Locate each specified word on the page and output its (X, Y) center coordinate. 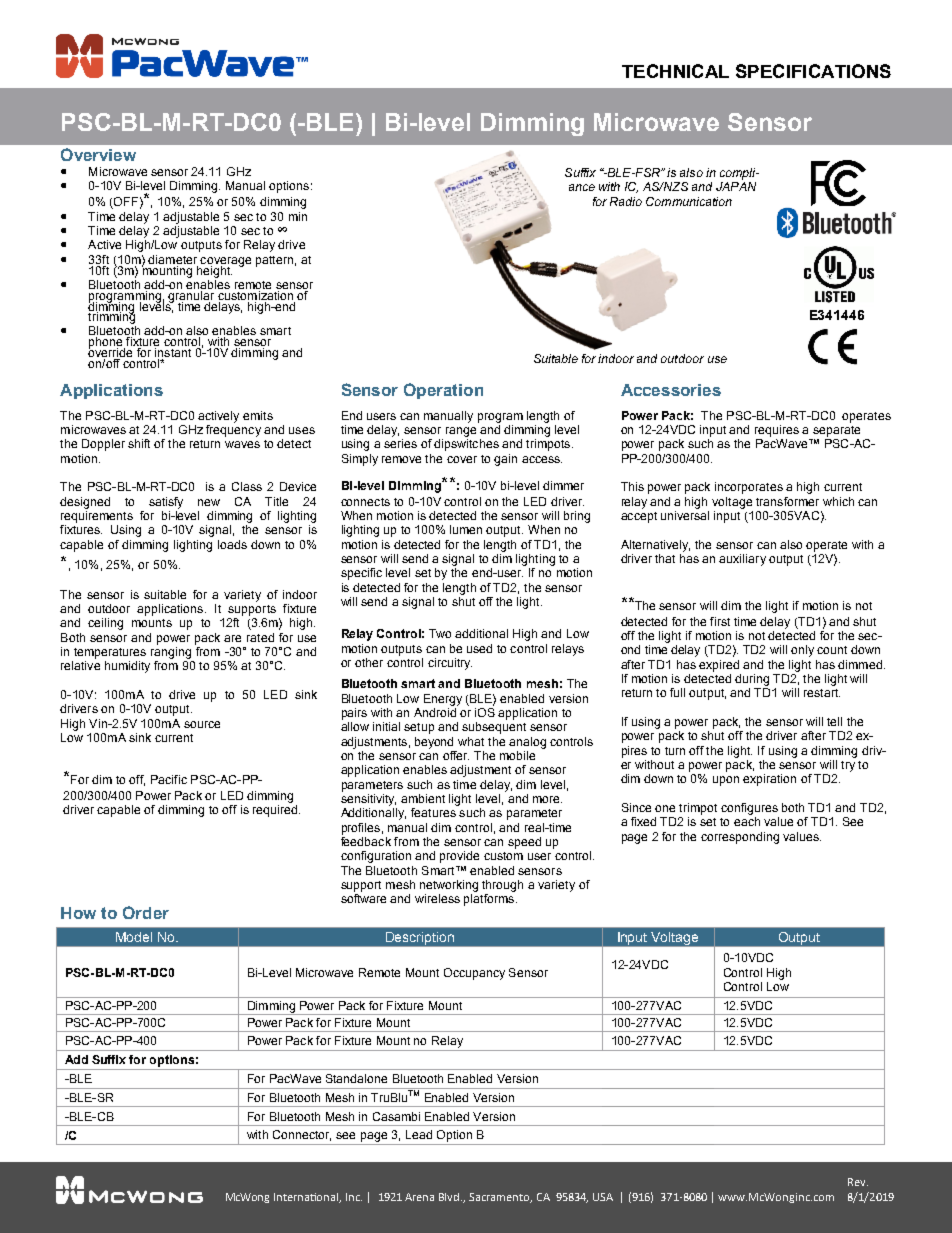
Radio (626, 201)
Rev (858, 1182)
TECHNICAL (675, 71)
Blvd (450, 1197)
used (479, 648)
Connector (302, 1135)
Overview (98, 154)
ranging (171, 653)
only (802, 651)
